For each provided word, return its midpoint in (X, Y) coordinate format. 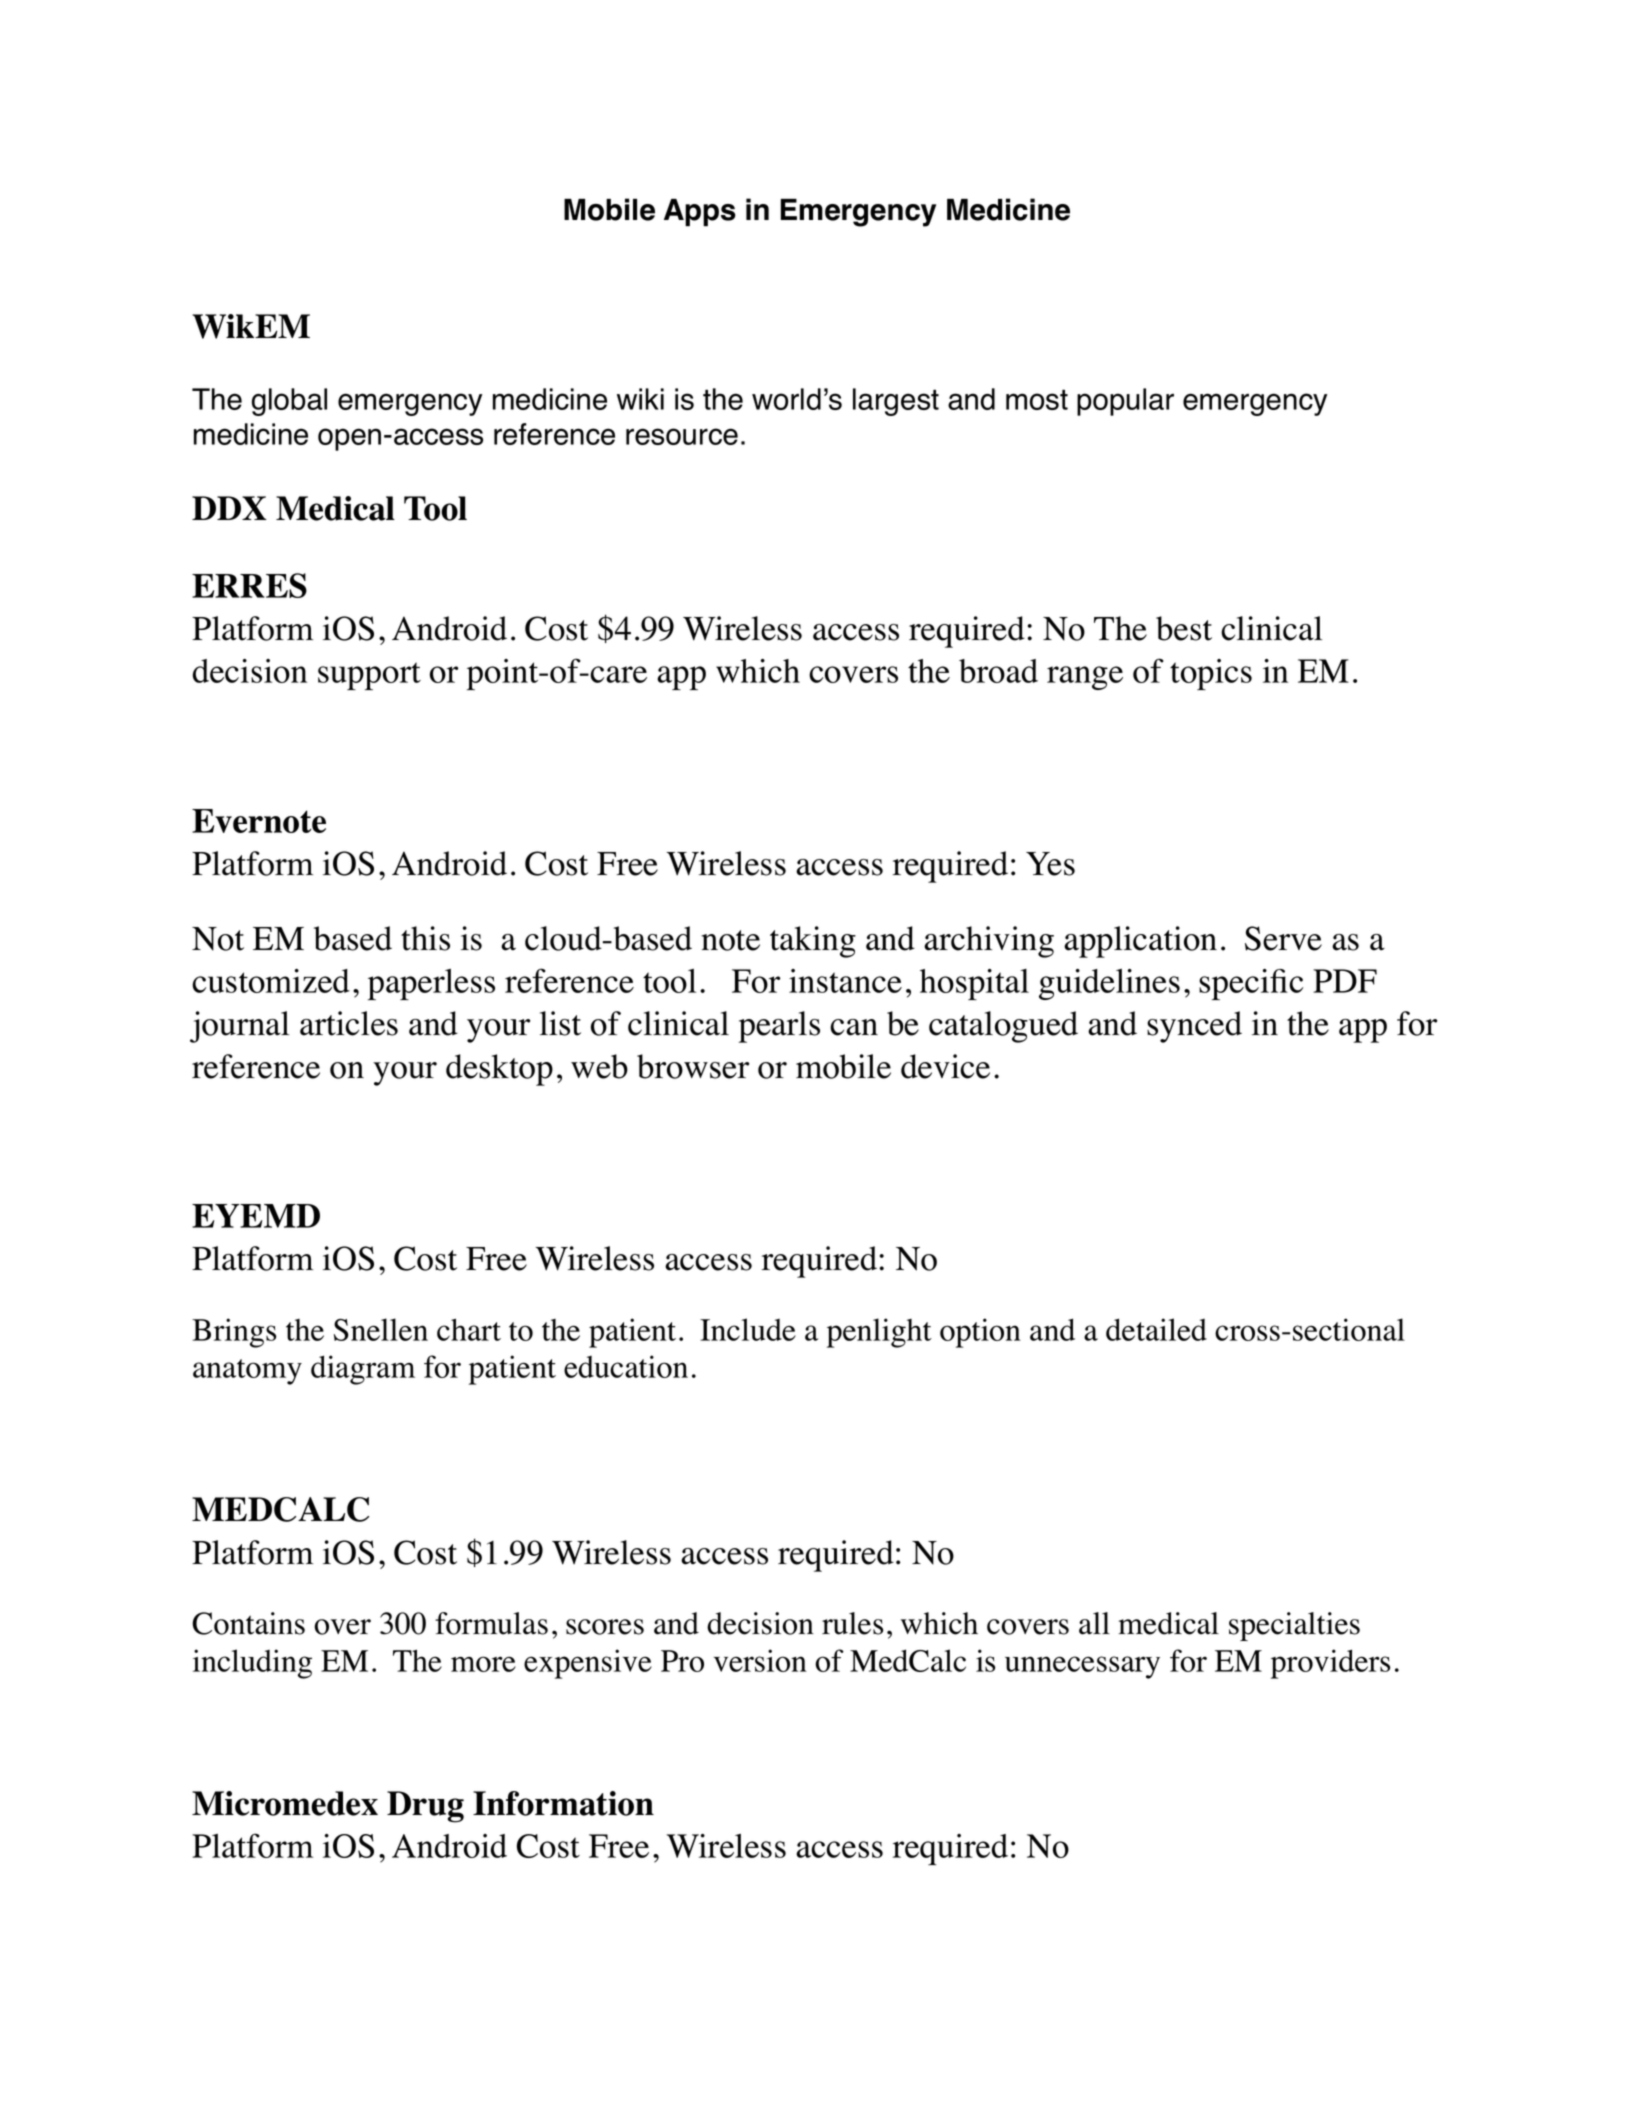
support (369, 676)
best (1184, 628)
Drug (425, 1807)
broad (998, 671)
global (289, 402)
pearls (779, 1027)
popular (1125, 402)
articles (349, 1023)
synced (1194, 1027)
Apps (700, 213)
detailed (1156, 1329)
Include (748, 1329)
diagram (363, 1370)
